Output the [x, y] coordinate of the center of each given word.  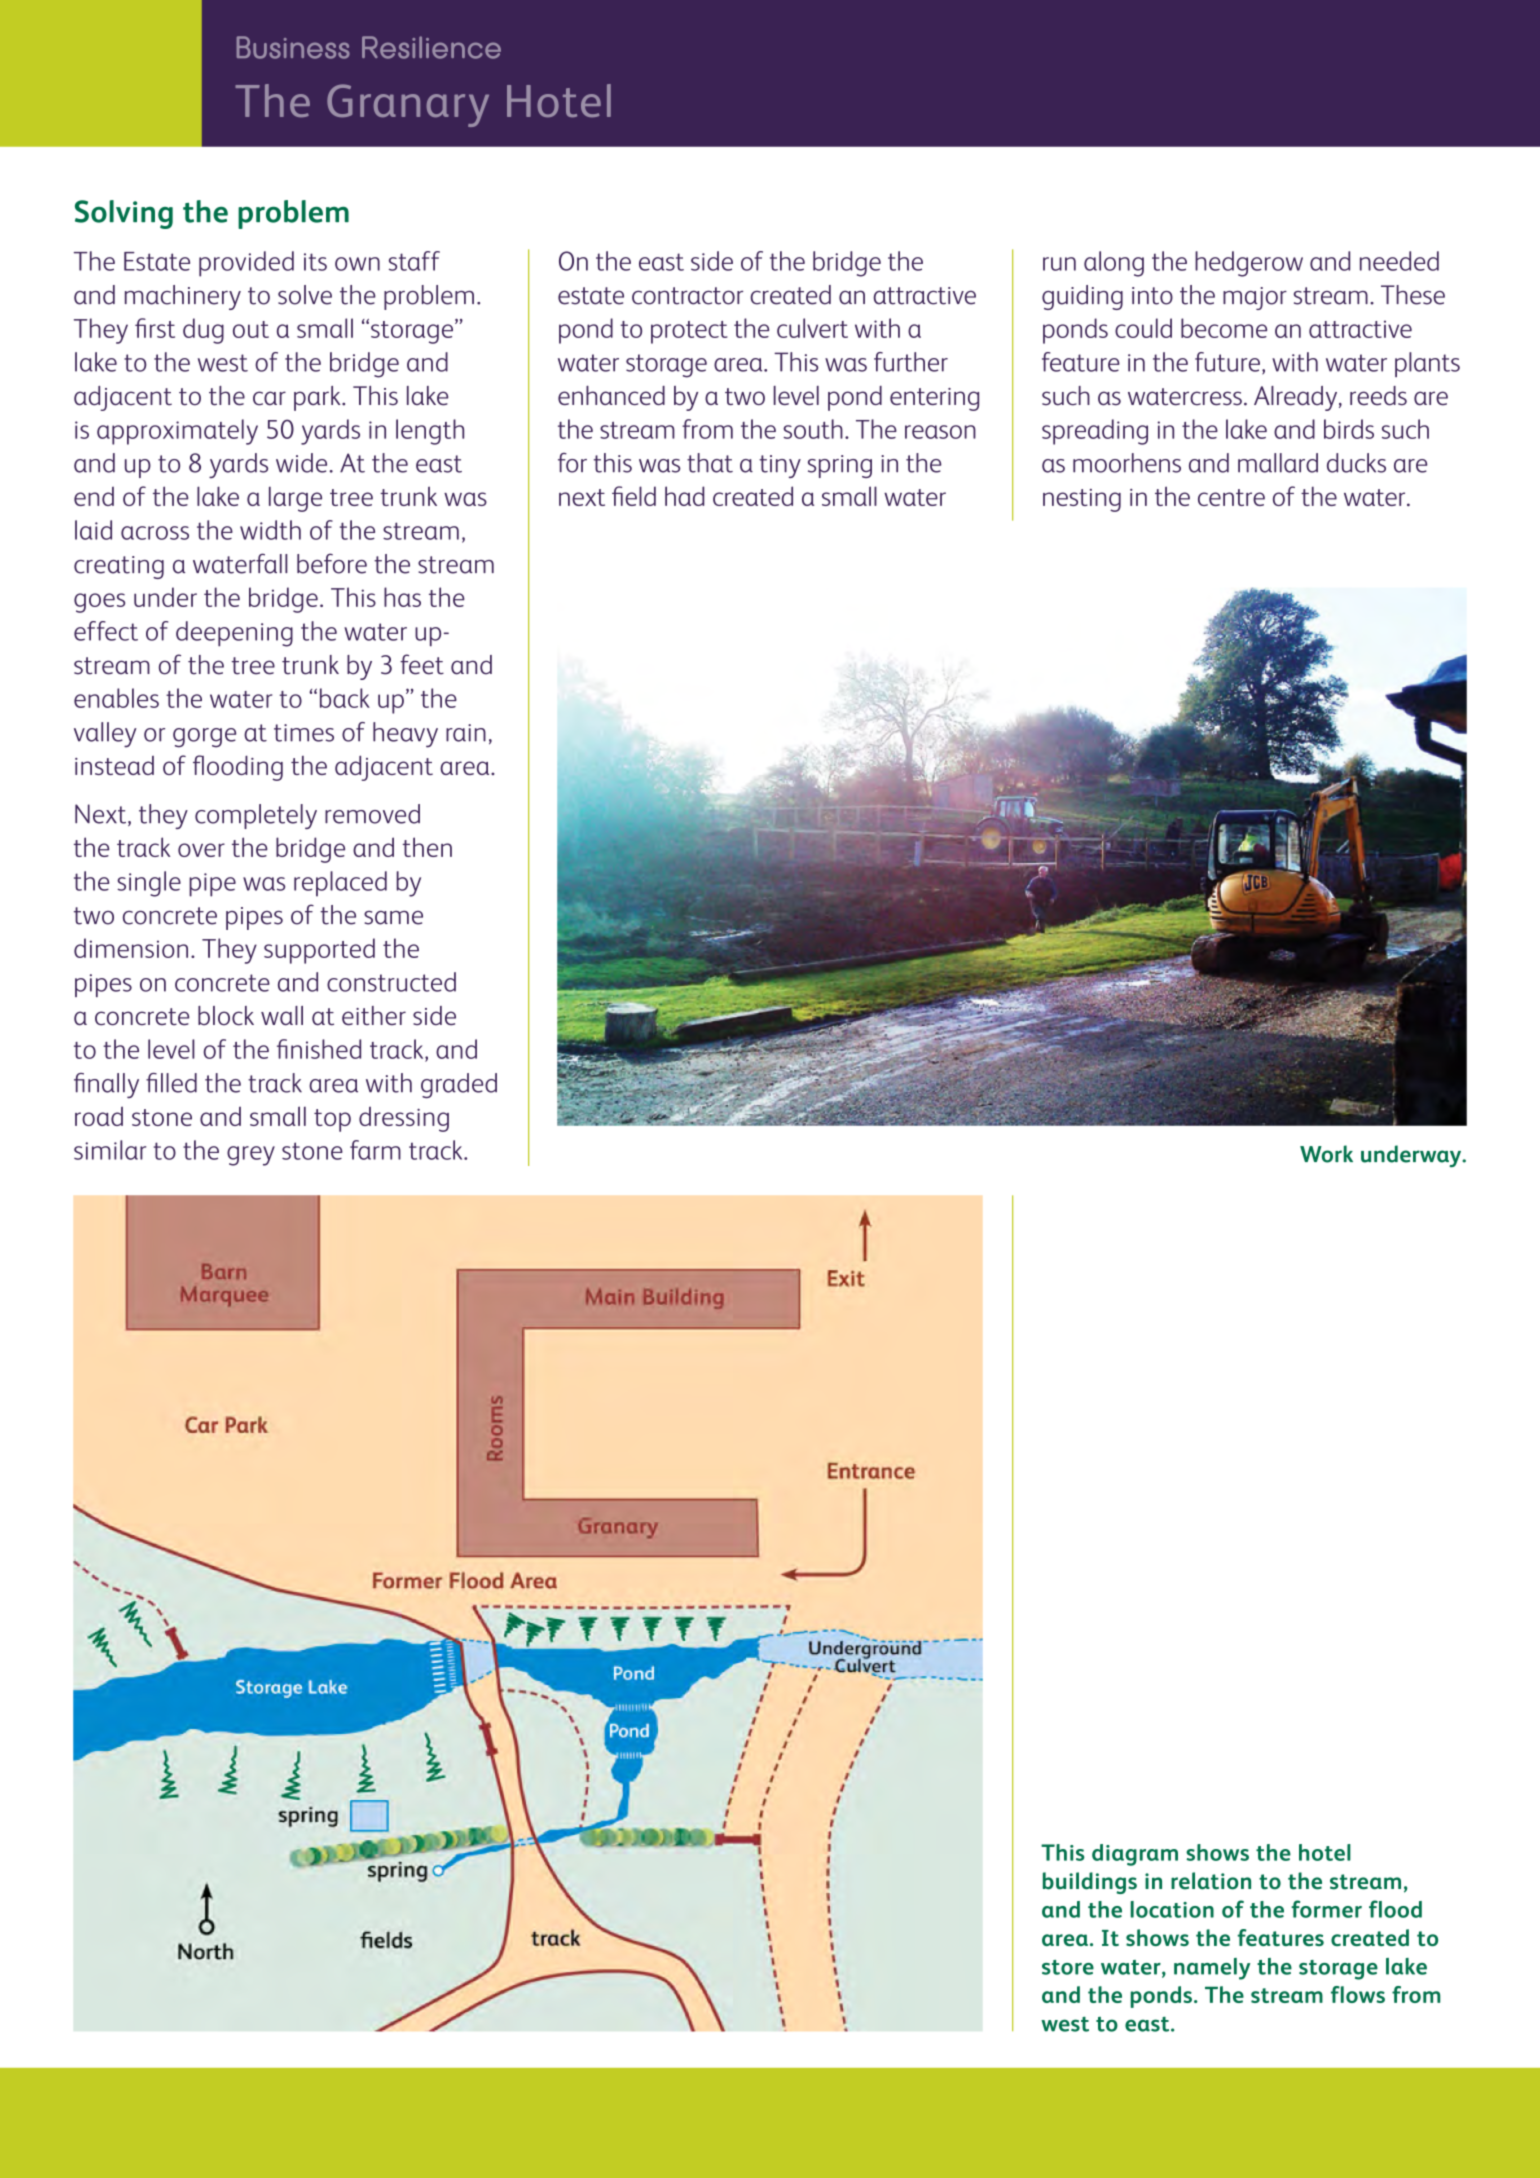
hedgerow [1249, 264]
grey [251, 1156]
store [1068, 1967]
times [304, 733]
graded [459, 1085]
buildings [1090, 1883]
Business [293, 47]
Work [1326, 1154]
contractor [687, 296]
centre [1231, 497]
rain [466, 733]
